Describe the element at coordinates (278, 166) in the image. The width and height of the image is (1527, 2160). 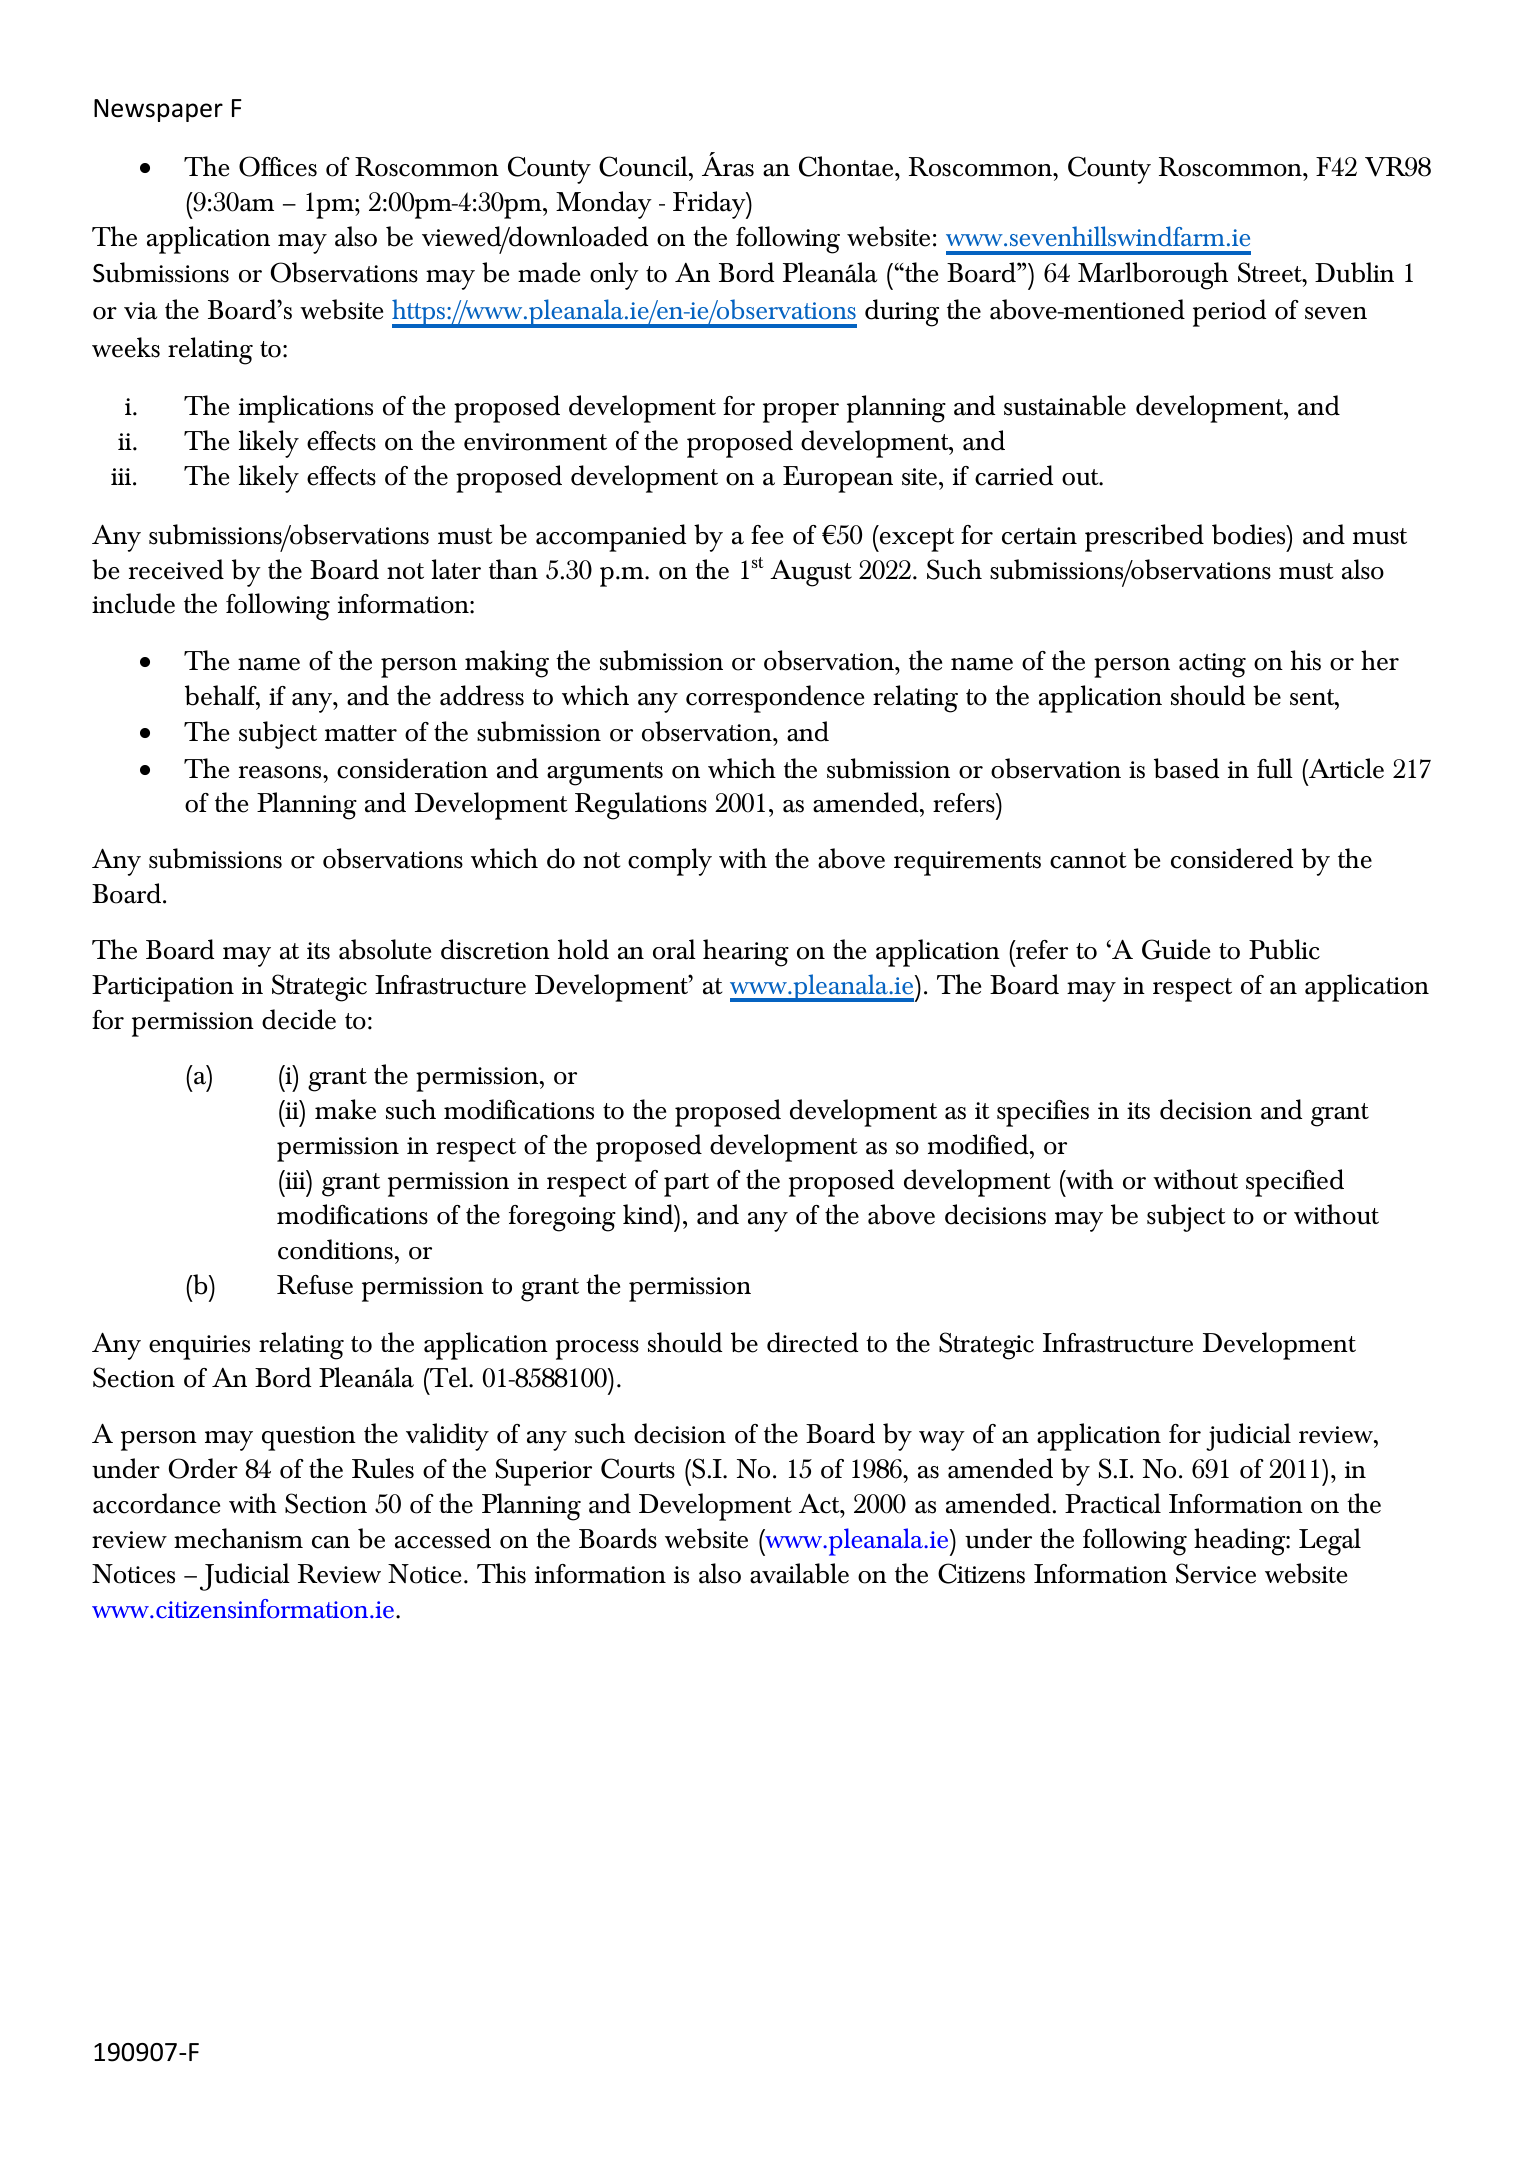
I see `Offices` at that location.
